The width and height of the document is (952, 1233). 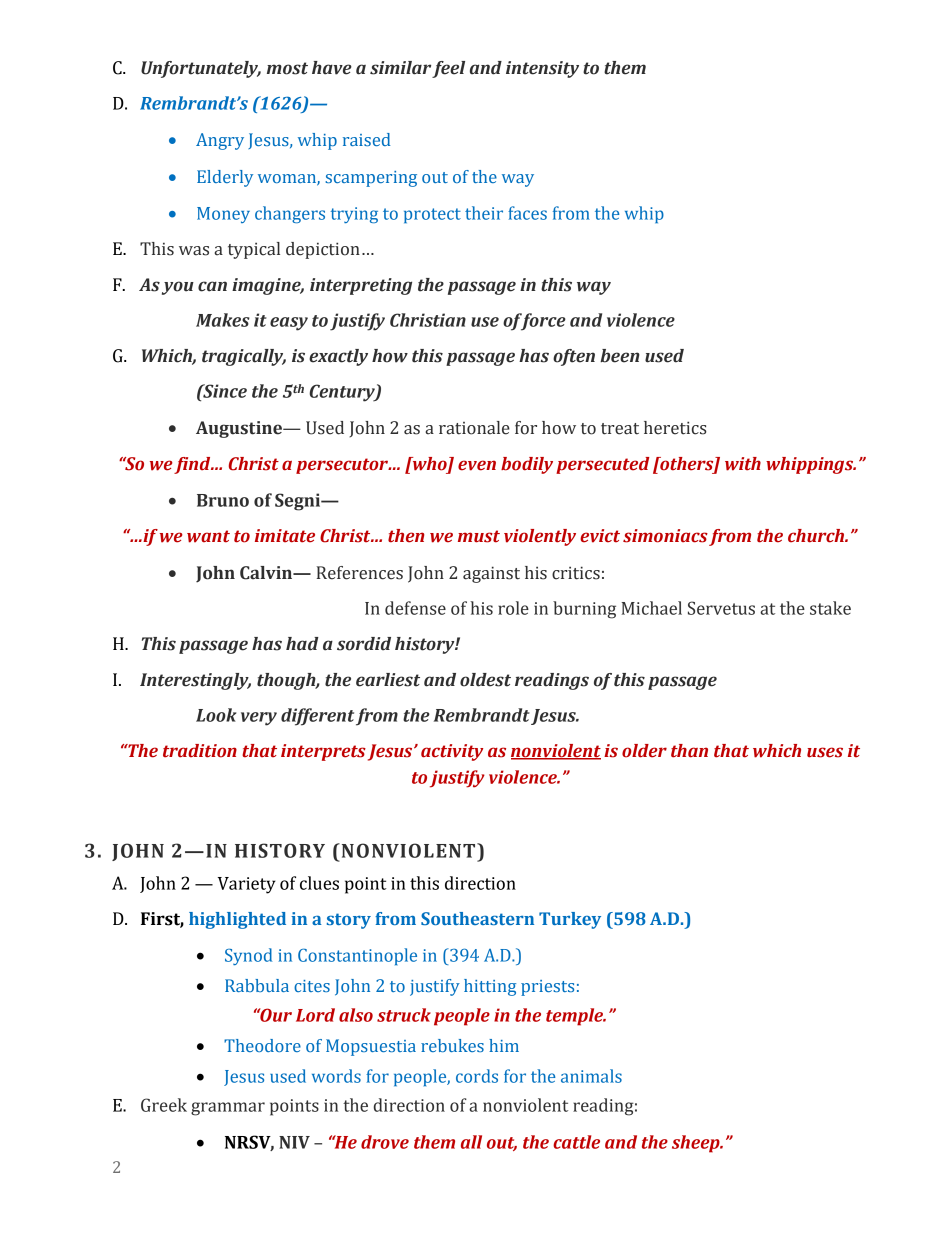 What do you see at coordinates (267, 573) in the document?
I see `Calvin` at bounding box center [267, 573].
